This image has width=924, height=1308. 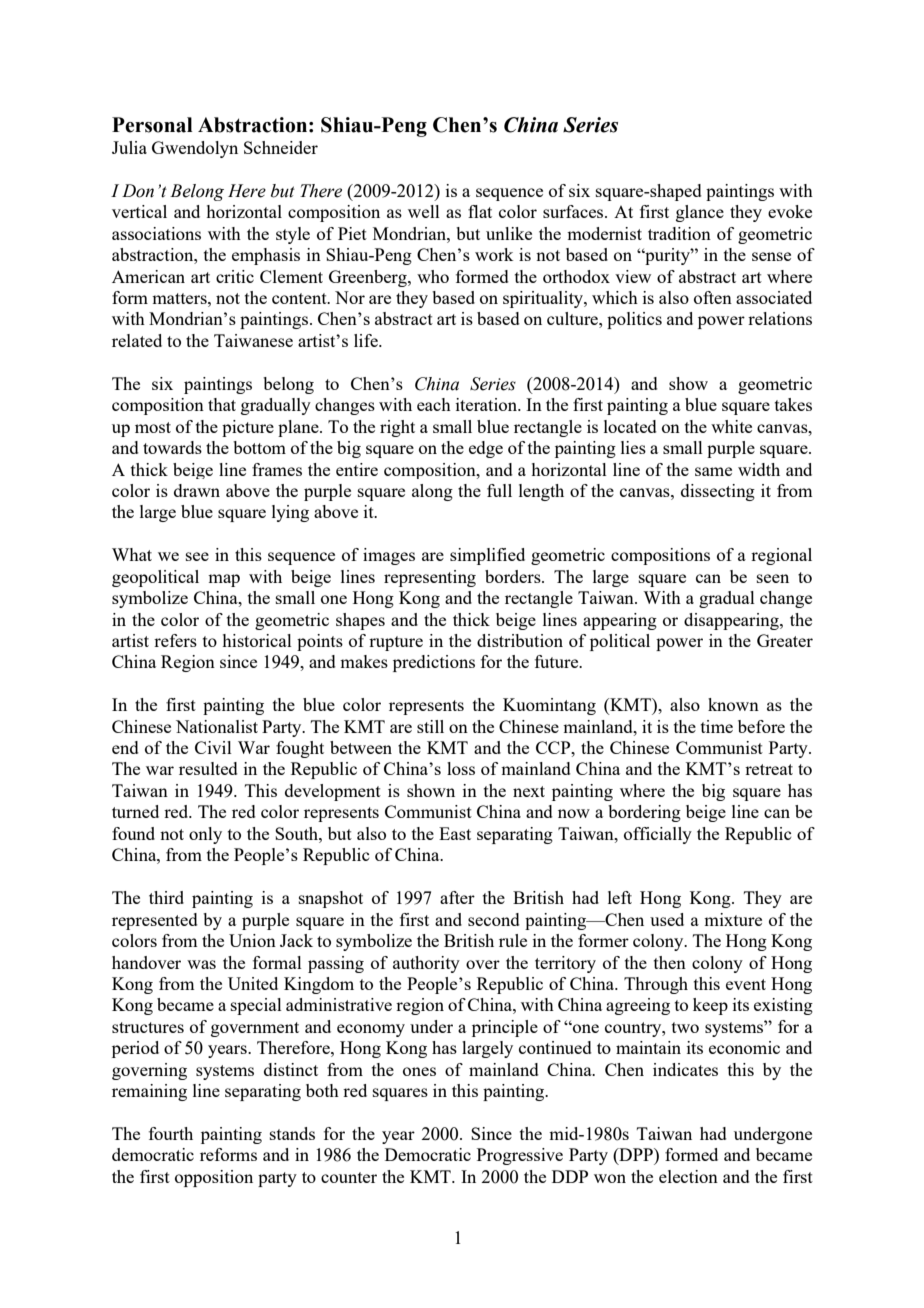 I want to click on East, so click(x=455, y=833).
